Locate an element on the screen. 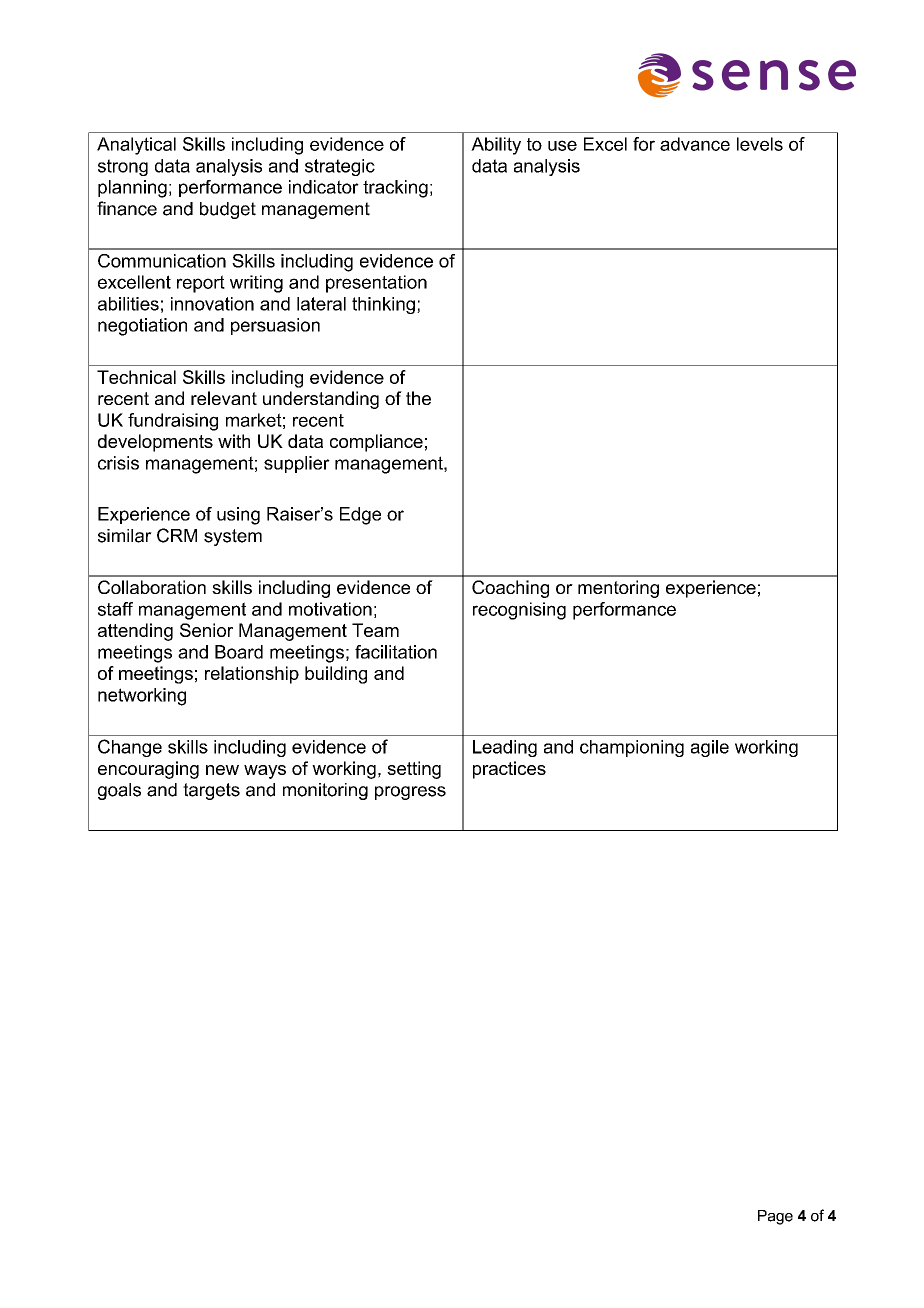 The height and width of the screenshot is (1308, 924). budget is located at coordinates (228, 210).
